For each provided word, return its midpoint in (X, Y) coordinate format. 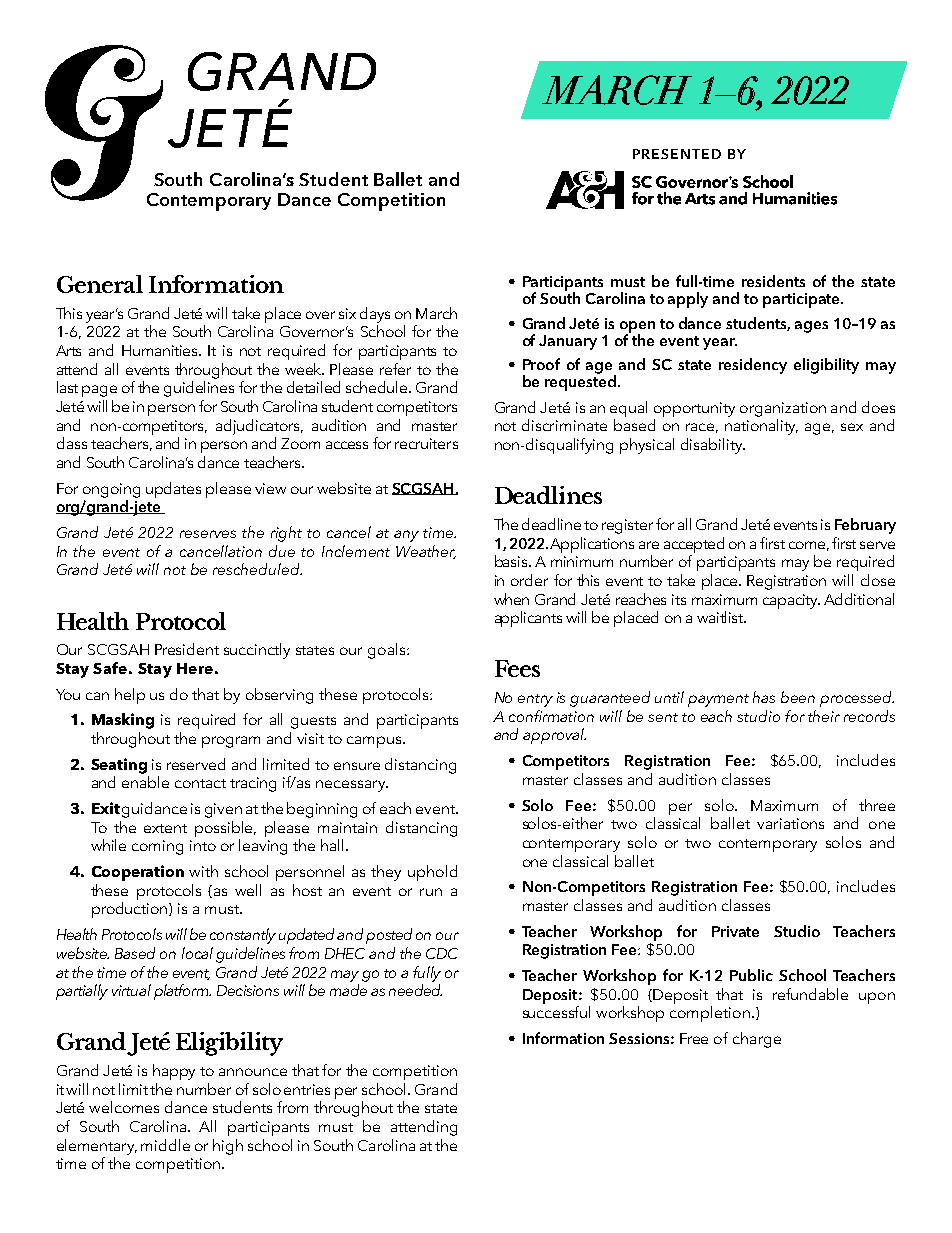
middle (165, 1145)
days (375, 315)
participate (802, 300)
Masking (123, 721)
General (100, 284)
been (798, 697)
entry (535, 700)
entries (307, 1089)
